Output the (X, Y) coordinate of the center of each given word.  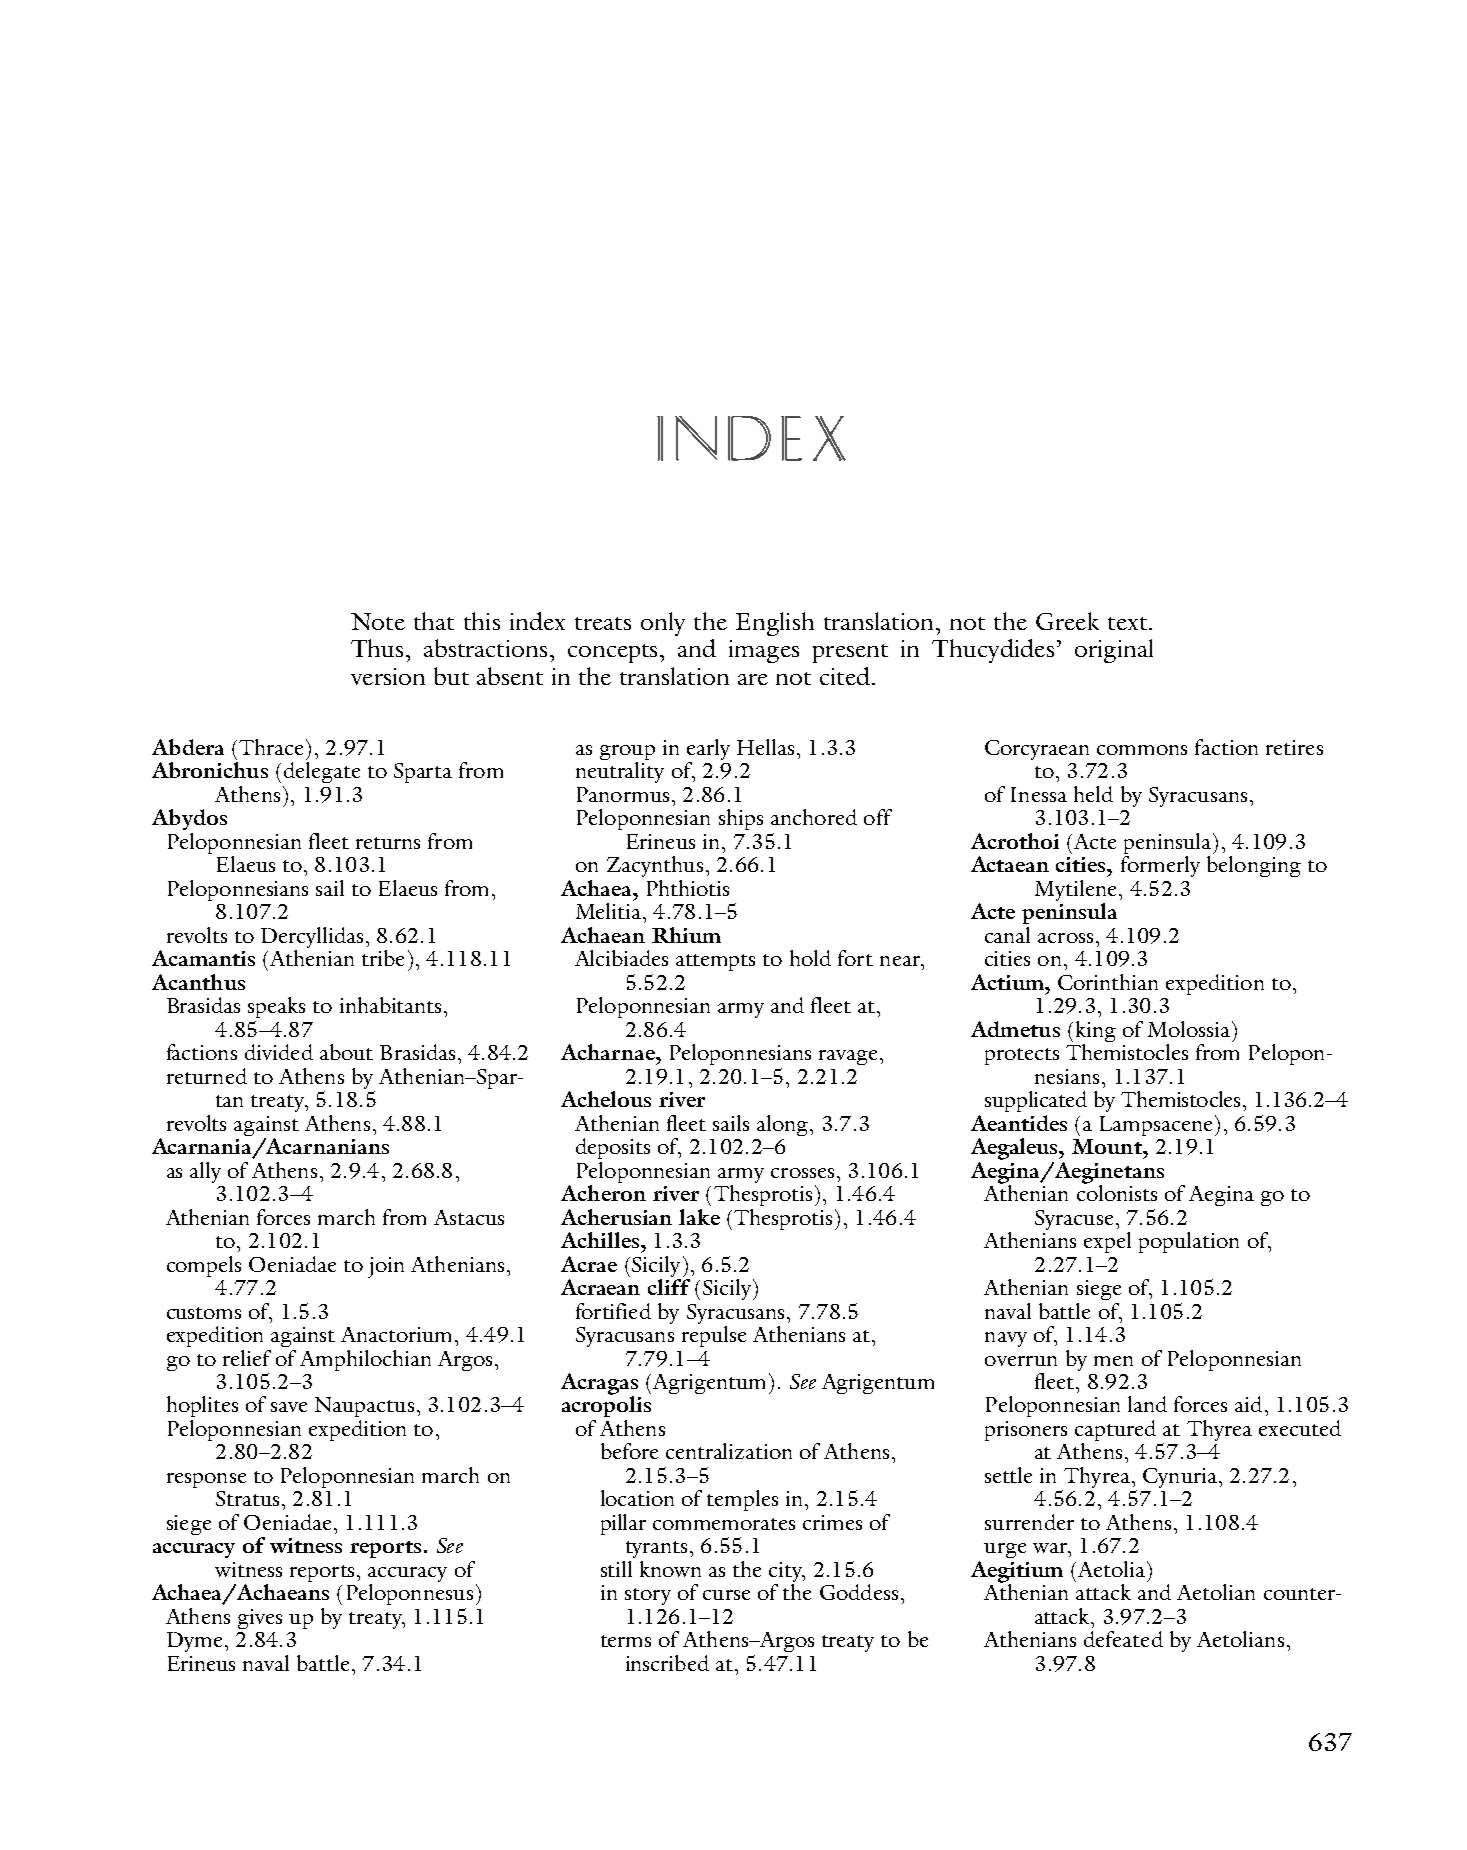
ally (205, 1172)
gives (260, 1619)
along (784, 1125)
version (388, 676)
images (764, 651)
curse (726, 1595)
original (1114, 651)
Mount (1108, 1146)
